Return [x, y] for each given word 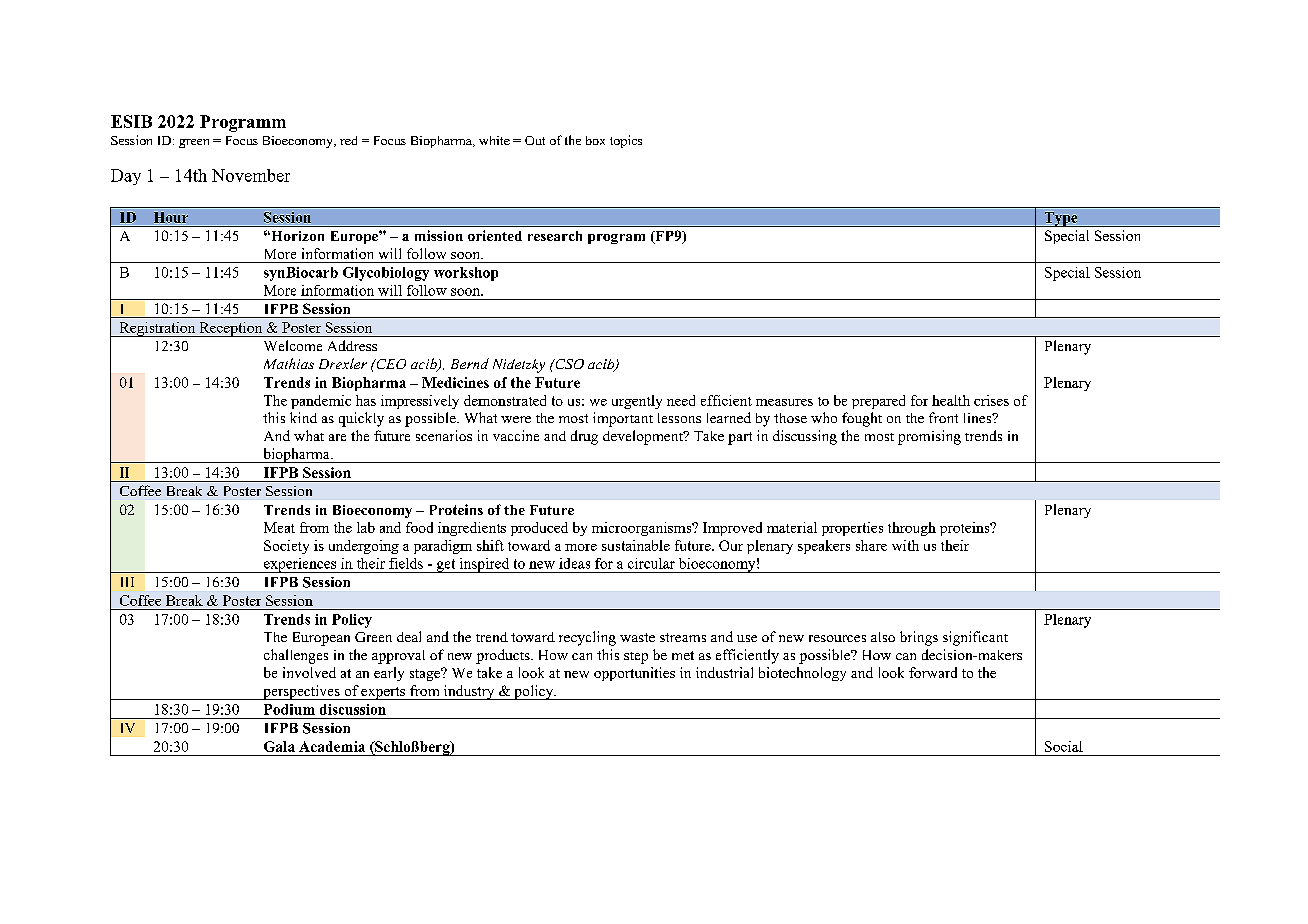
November [251, 175]
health [951, 400]
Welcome [293, 345]
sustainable [636, 545]
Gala [279, 746]
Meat [279, 527]
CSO [568, 364]
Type [1061, 219]
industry [469, 692]
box [595, 140]
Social [1064, 746]
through [912, 529]
